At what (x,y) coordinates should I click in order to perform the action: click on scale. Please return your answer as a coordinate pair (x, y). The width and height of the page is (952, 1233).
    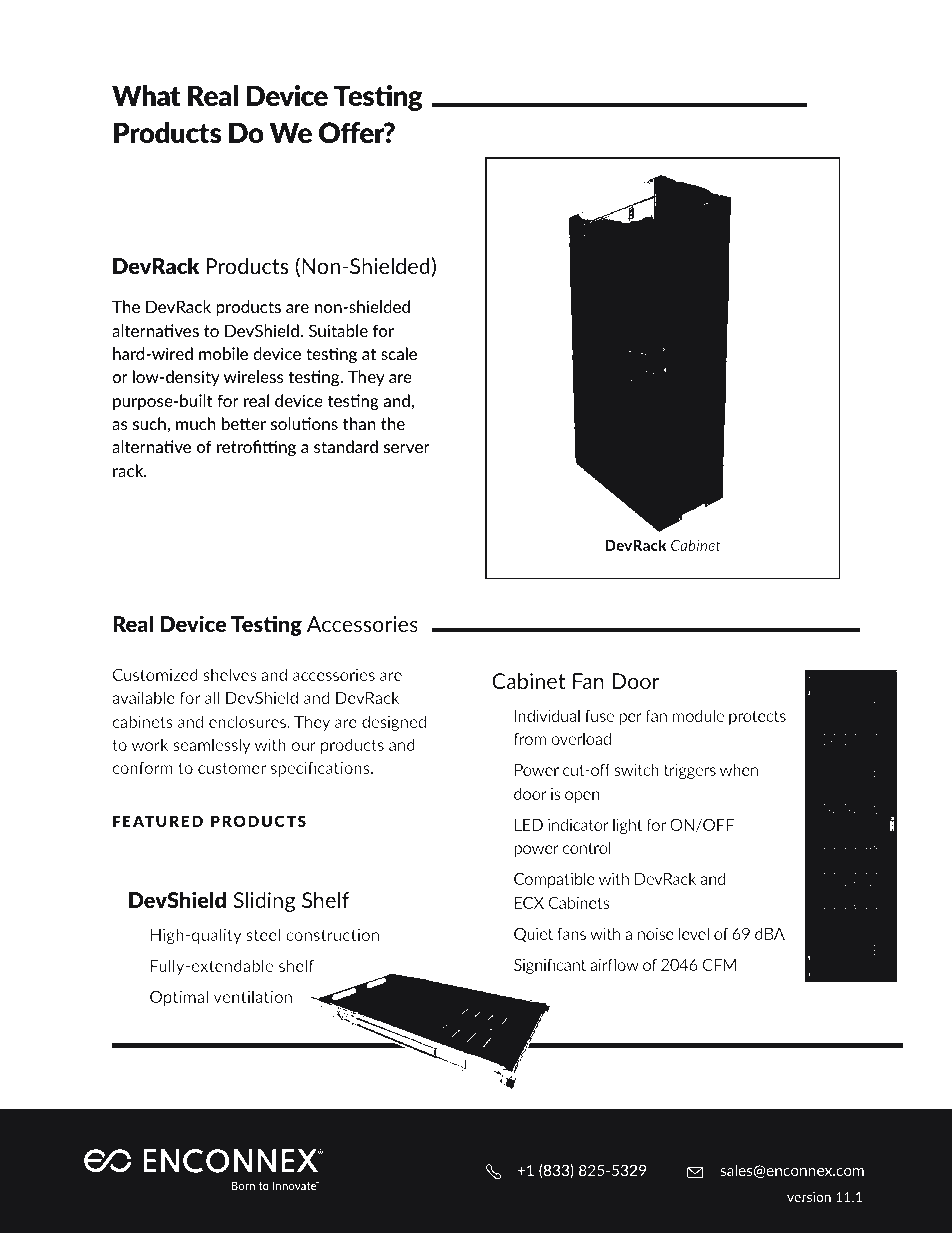
    Looking at the image, I should click on (399, 353).
